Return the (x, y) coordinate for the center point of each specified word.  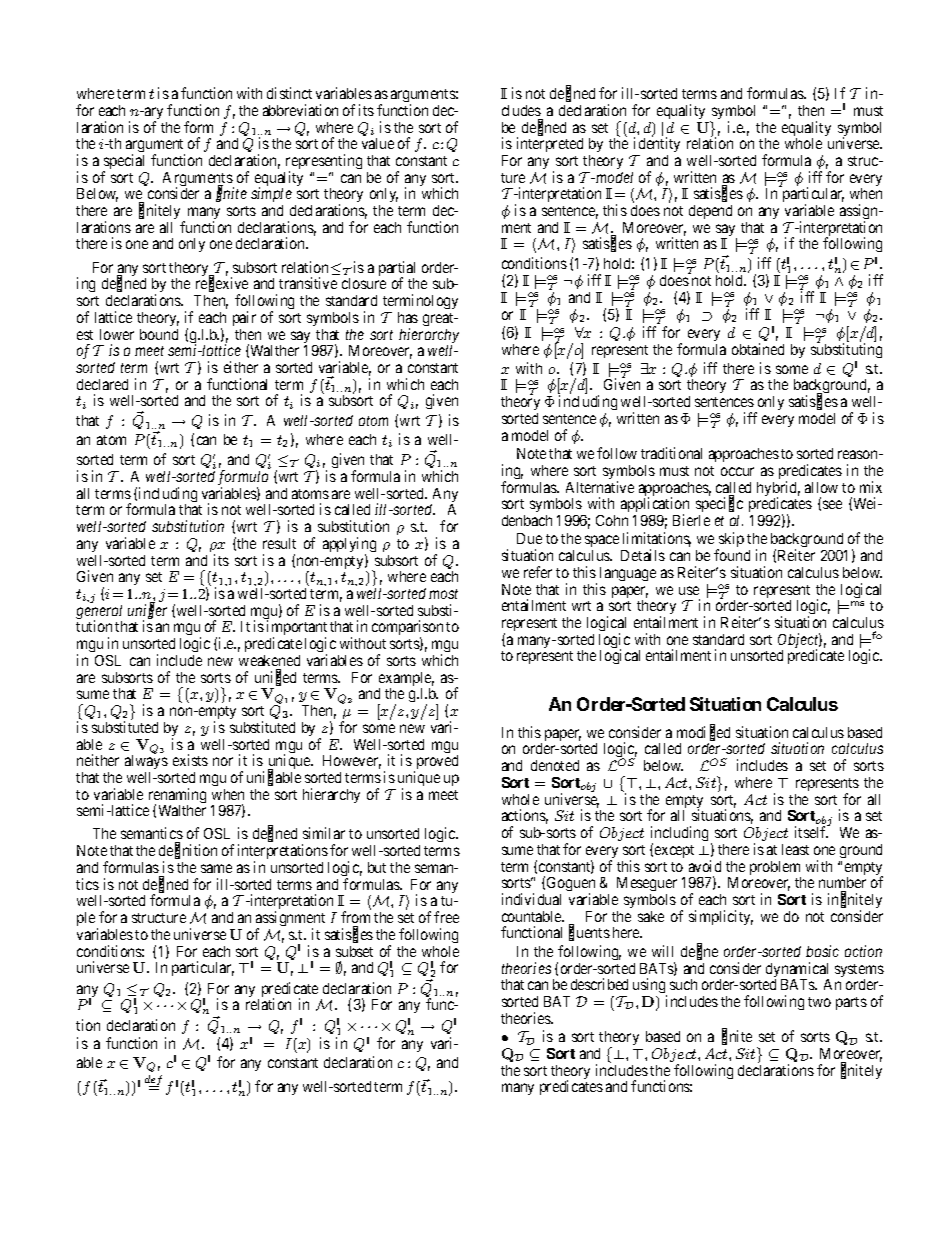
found (732, 555)
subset (354, 951)
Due (529, 538)
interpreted (550, 144)
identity (656, 146)
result (279, 543)
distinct (289, 93)
